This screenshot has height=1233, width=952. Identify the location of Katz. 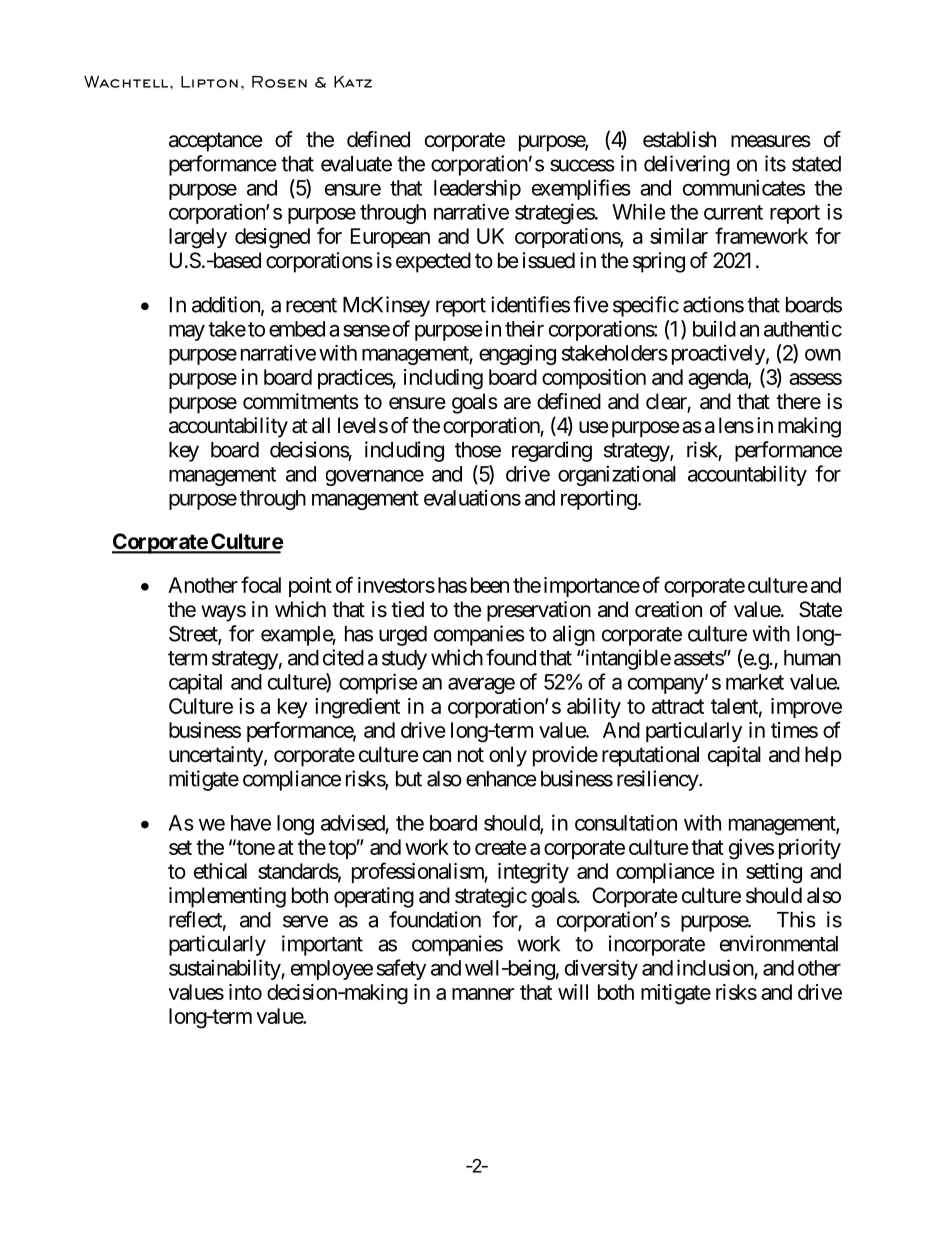
(353, 82).
